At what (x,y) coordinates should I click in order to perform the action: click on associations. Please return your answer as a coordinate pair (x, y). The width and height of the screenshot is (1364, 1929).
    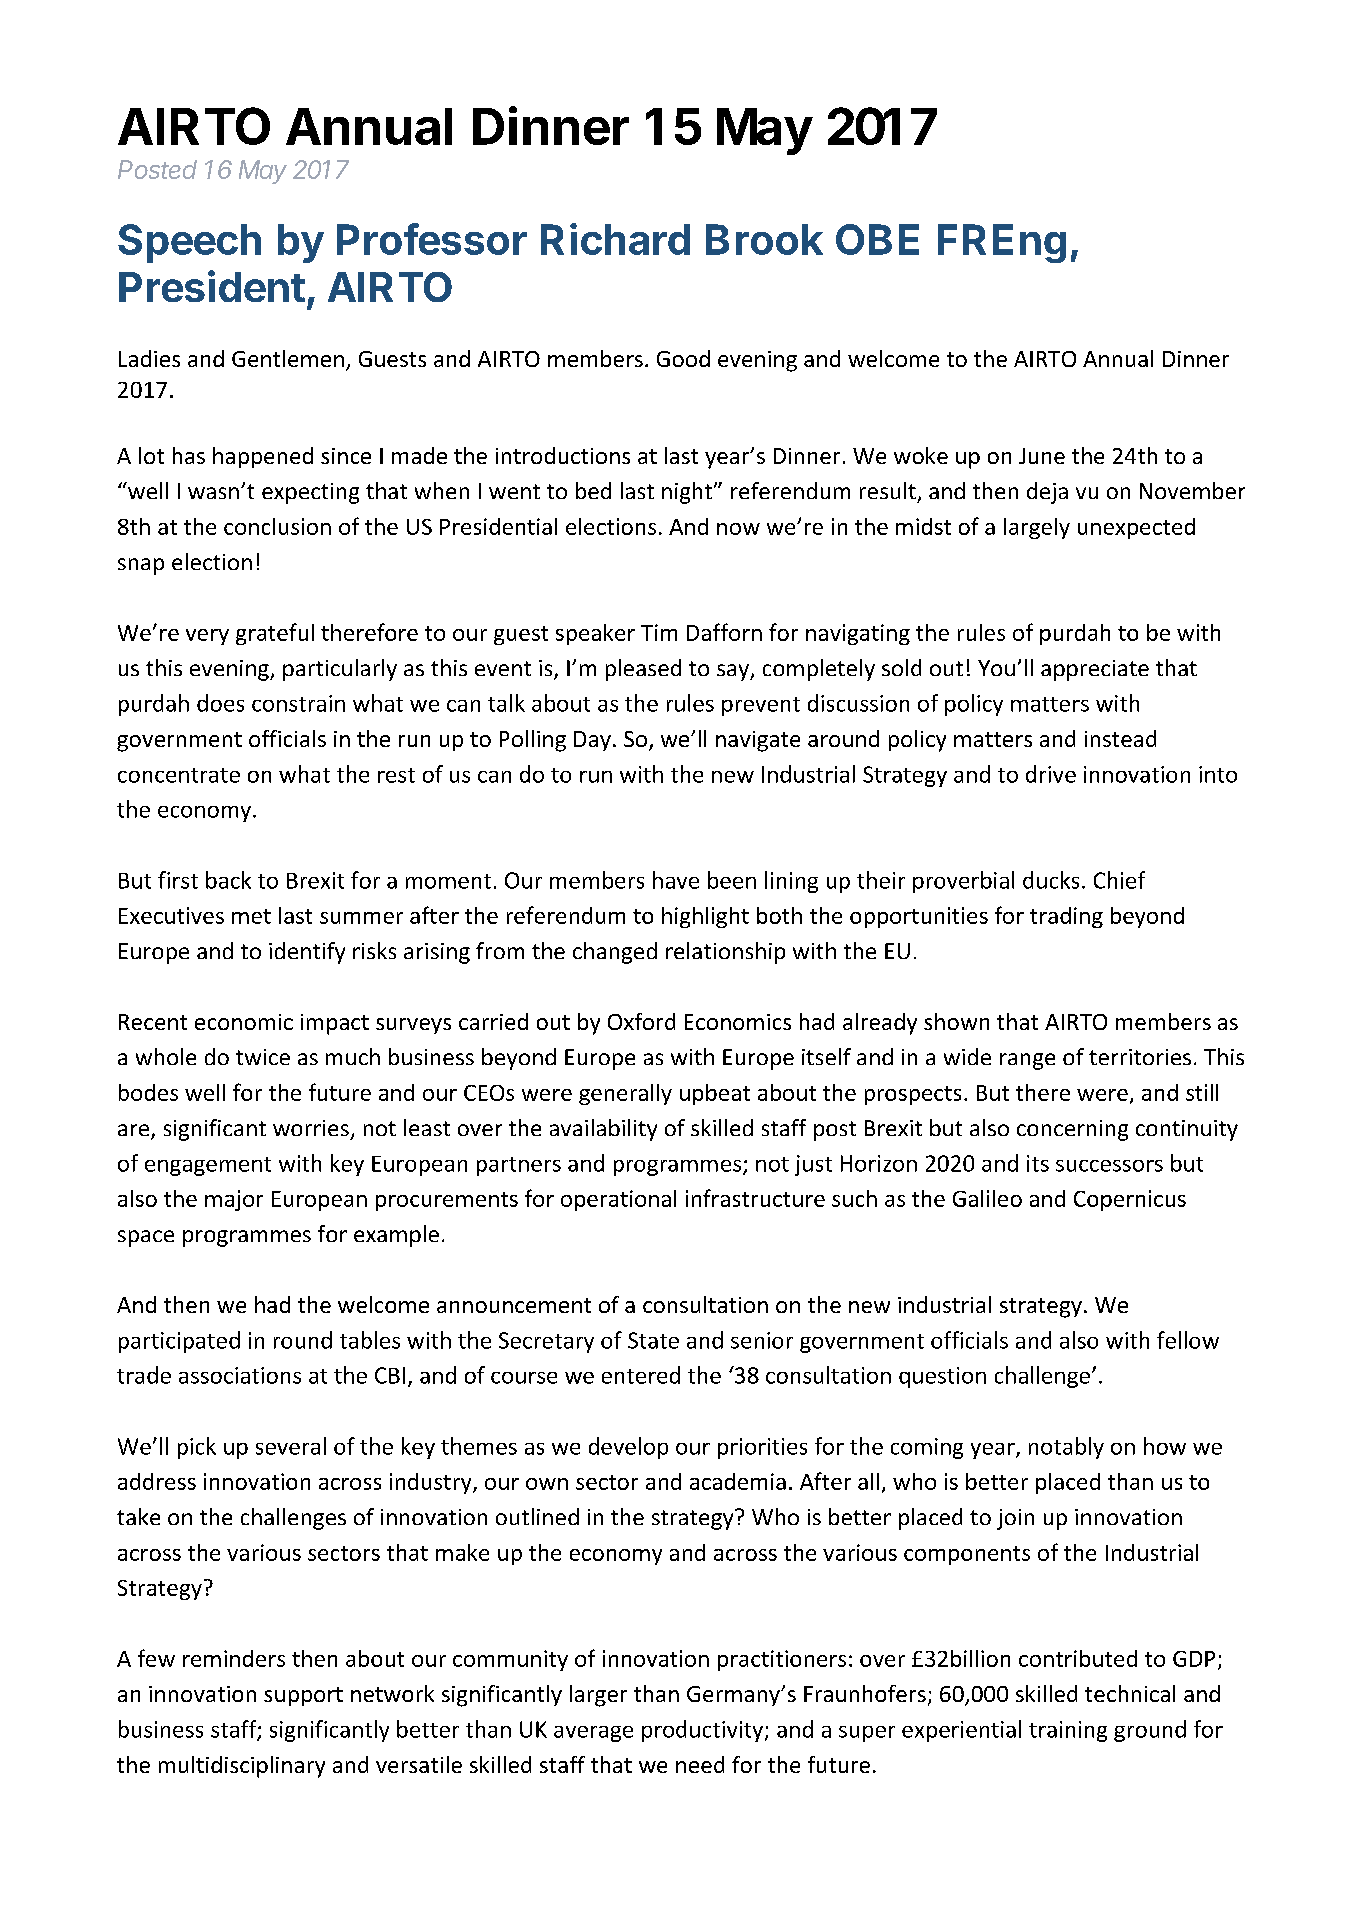
    Looking at the image, I should click on (240, 1375).
